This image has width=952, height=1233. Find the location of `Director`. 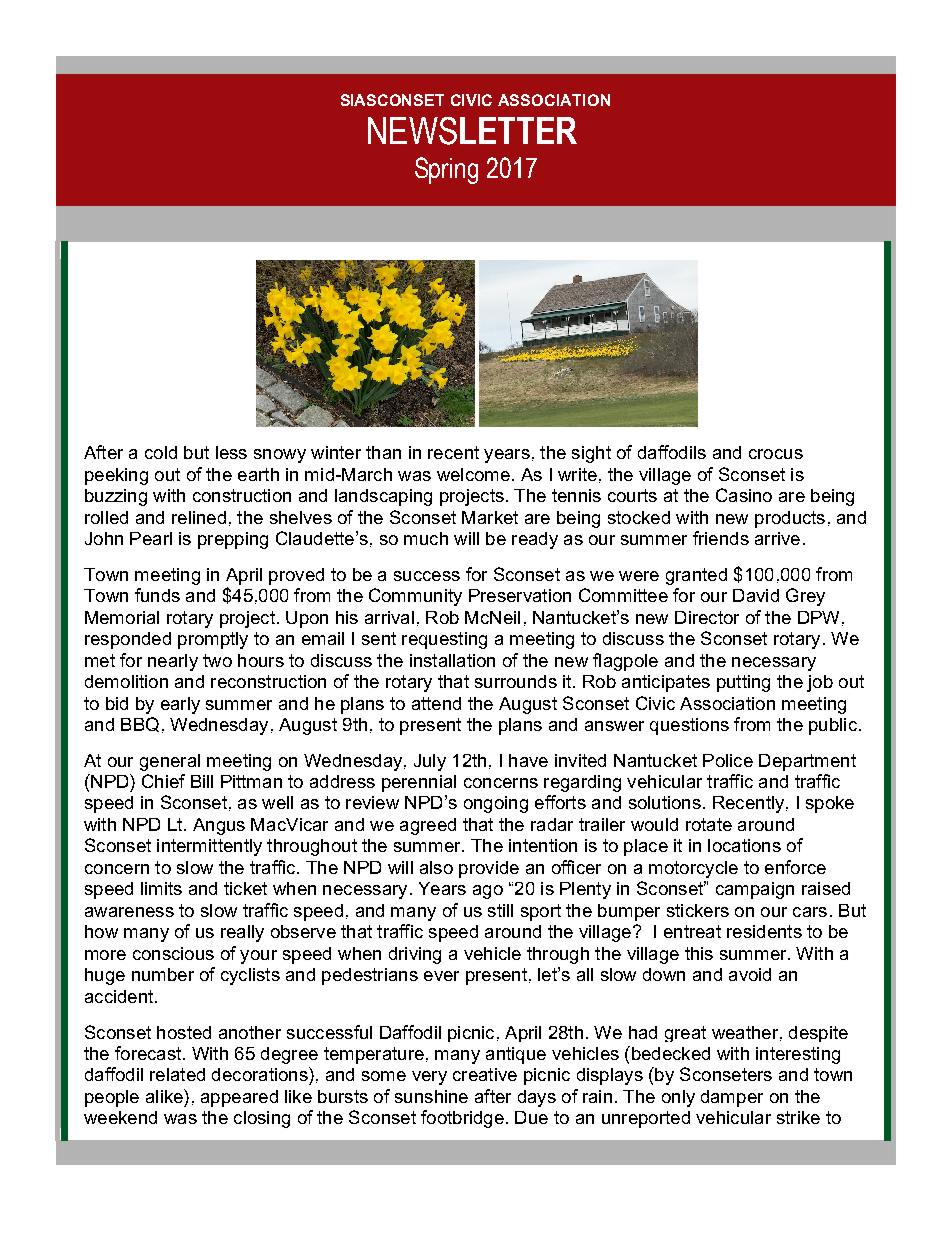

Director is located at coordinates (707, 617).
